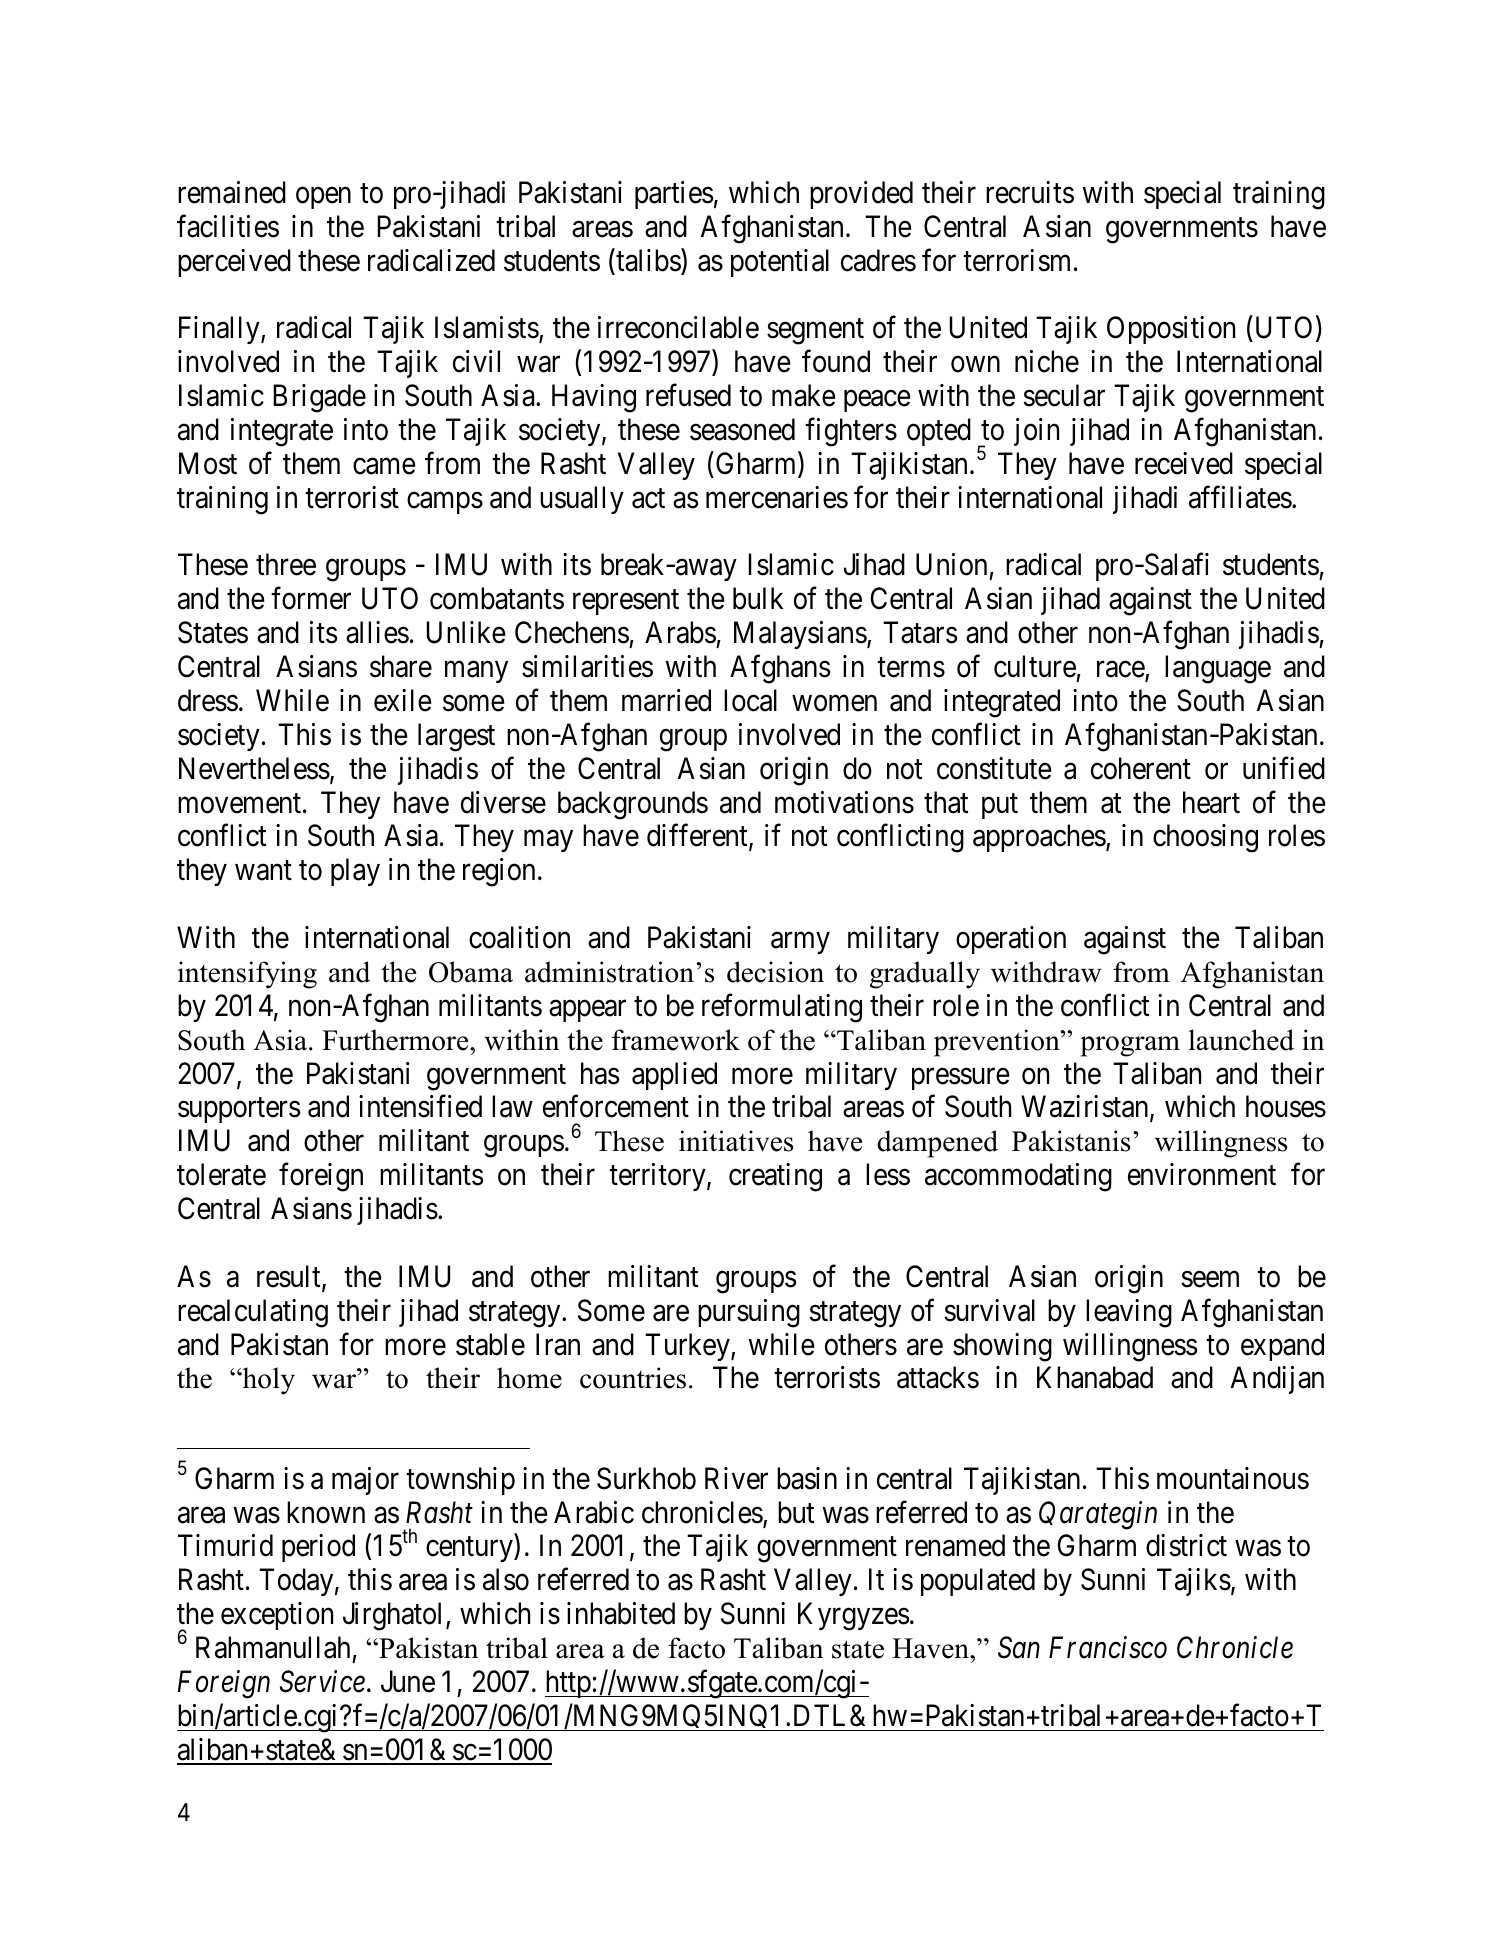 This image has height=1944, width=1502. Describe the element at coordinates (1171, 330) in the image. I see `Opposition` at that location.
